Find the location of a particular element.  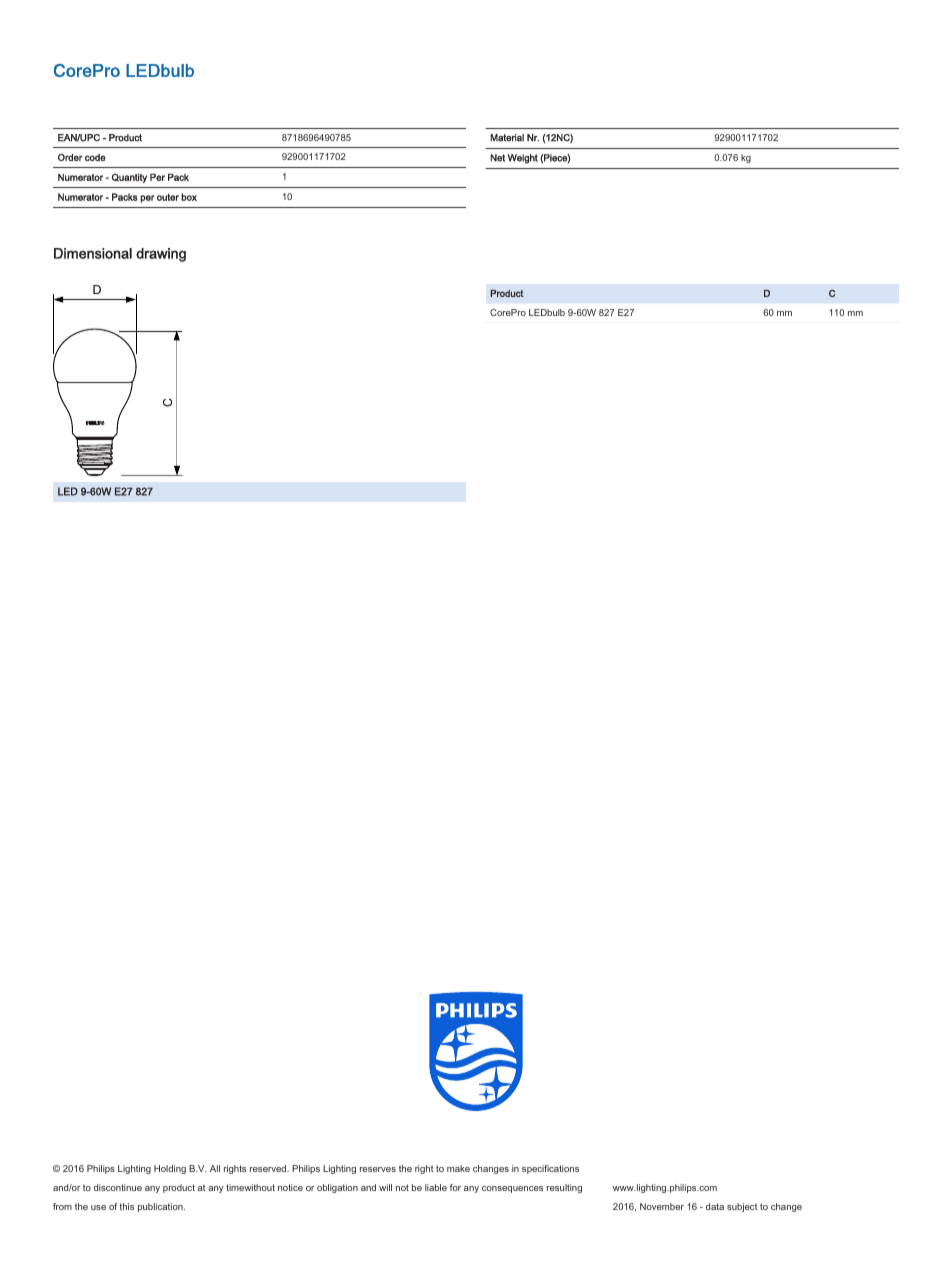

will is located at coordinates (385, 1187).
